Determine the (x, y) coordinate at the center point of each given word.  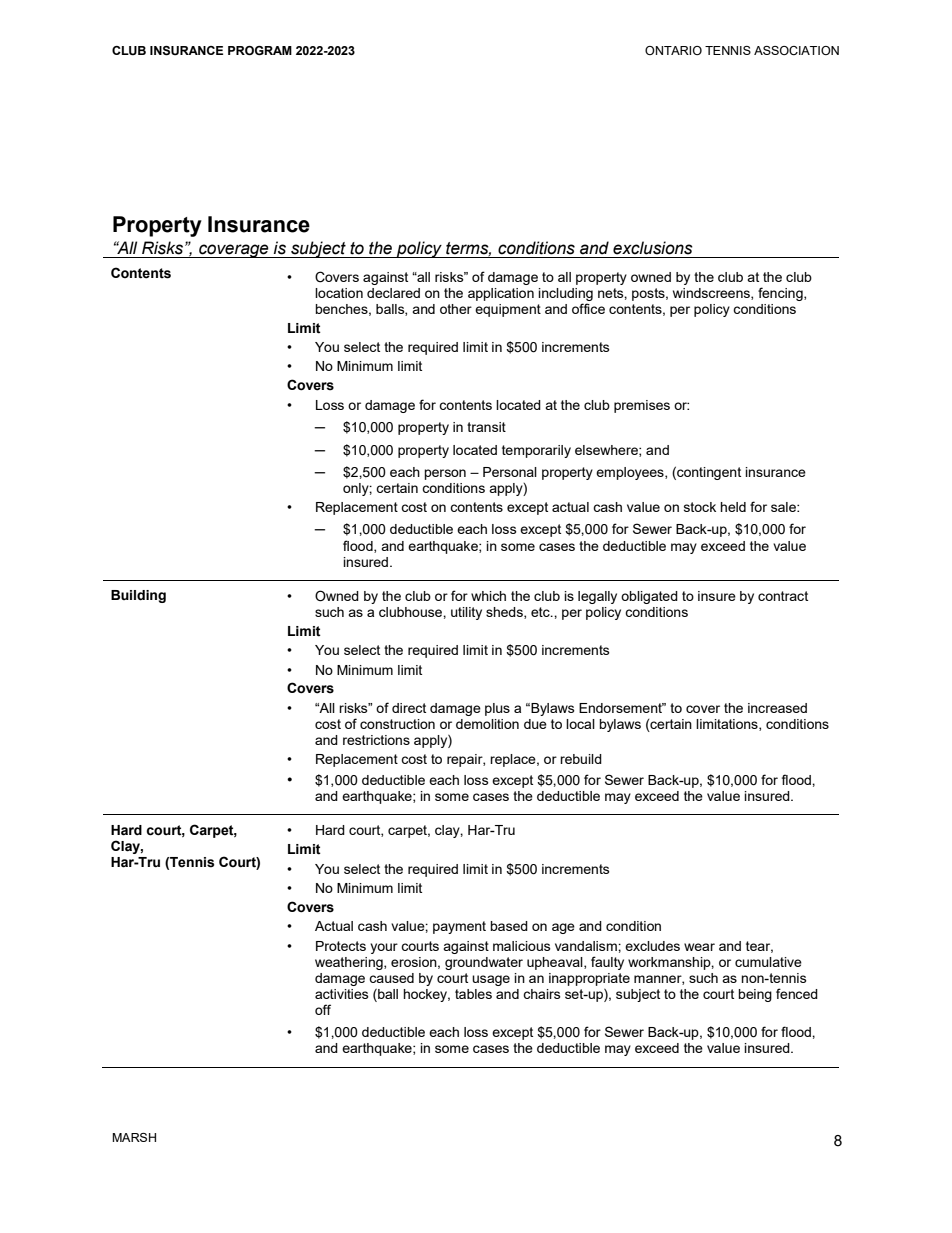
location (339, 293)
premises (642, 406)
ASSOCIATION (796, 50)
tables (473, 994)
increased (777, 708)
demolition (487, 724)
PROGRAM (260, 50)
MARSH (134, 1137)
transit (486, 427)
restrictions (376, 740)
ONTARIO (673, 50)
